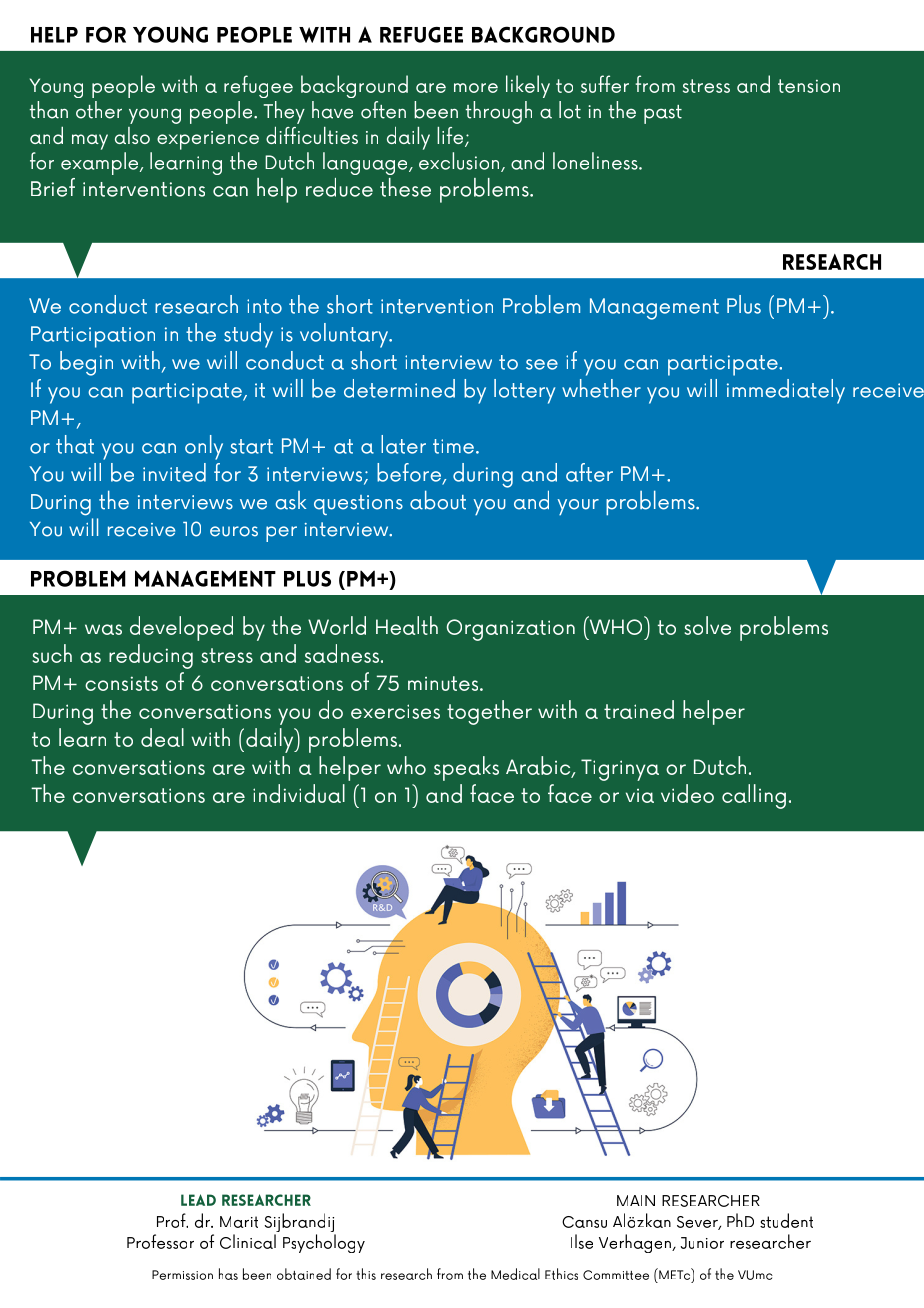 The height and width of the page is (1308, 924). Describe the element at coordinates (708, 625) in the page. I see `solve` at that location.
